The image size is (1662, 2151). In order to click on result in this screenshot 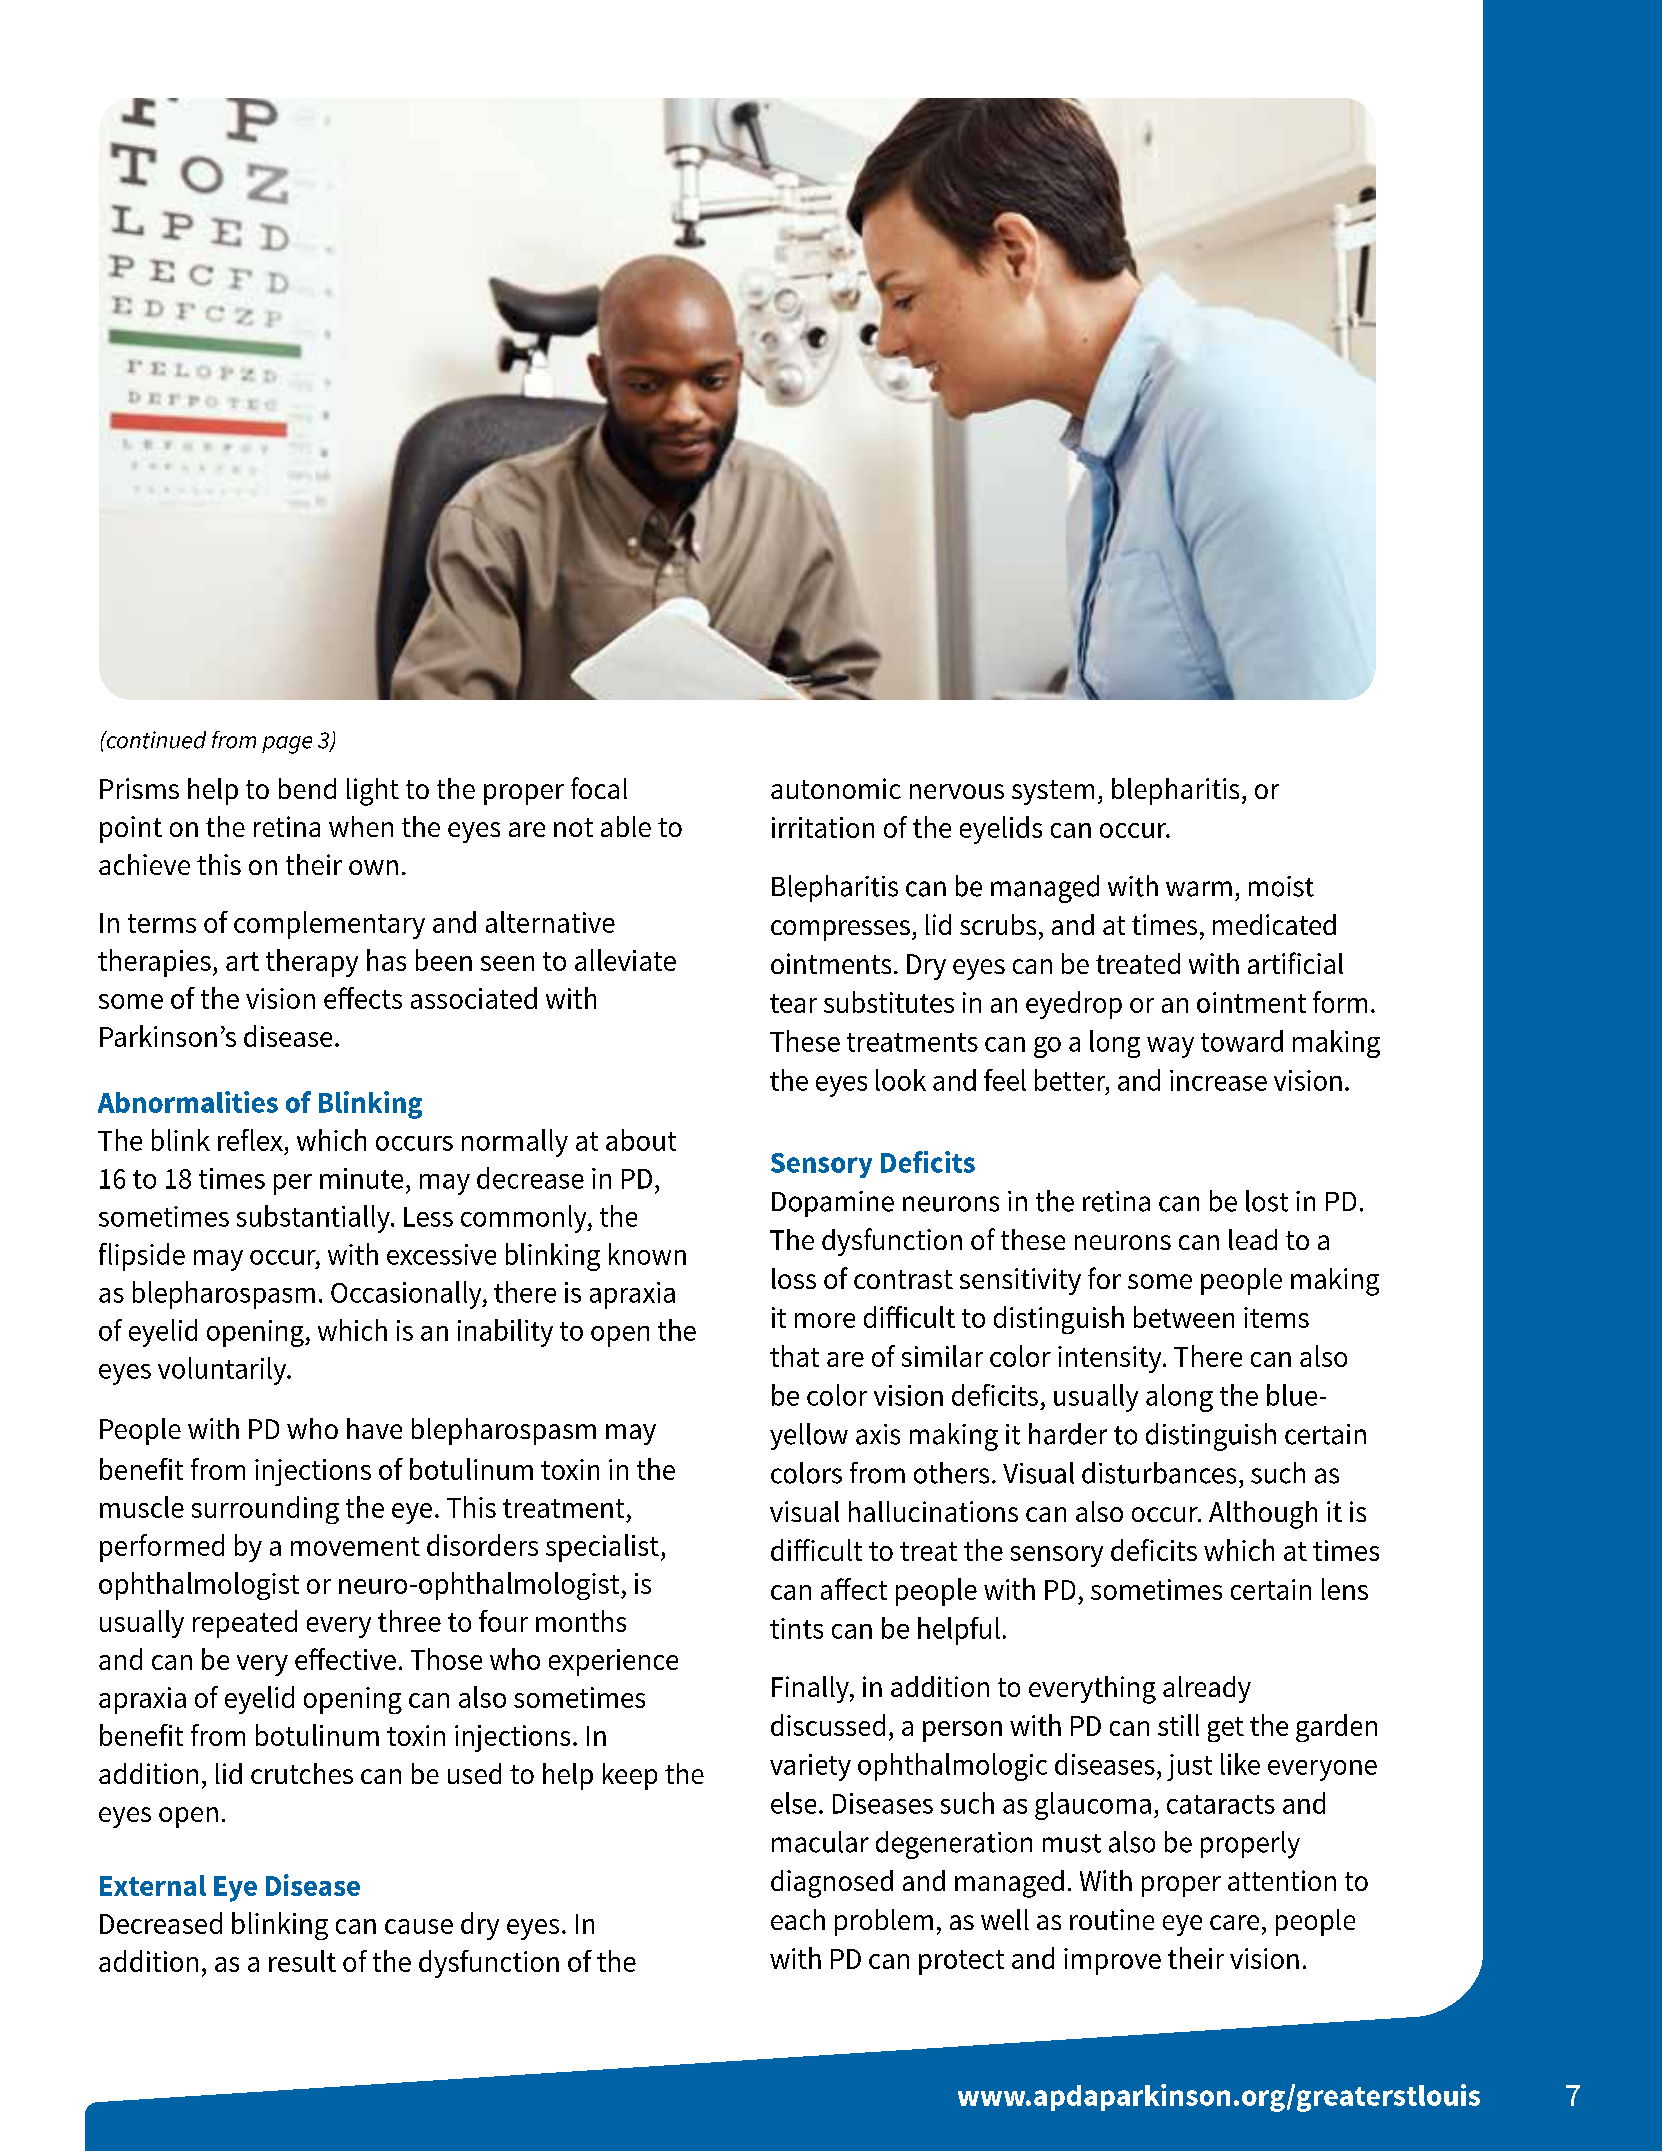, I will do `click(302, 1961)`.
